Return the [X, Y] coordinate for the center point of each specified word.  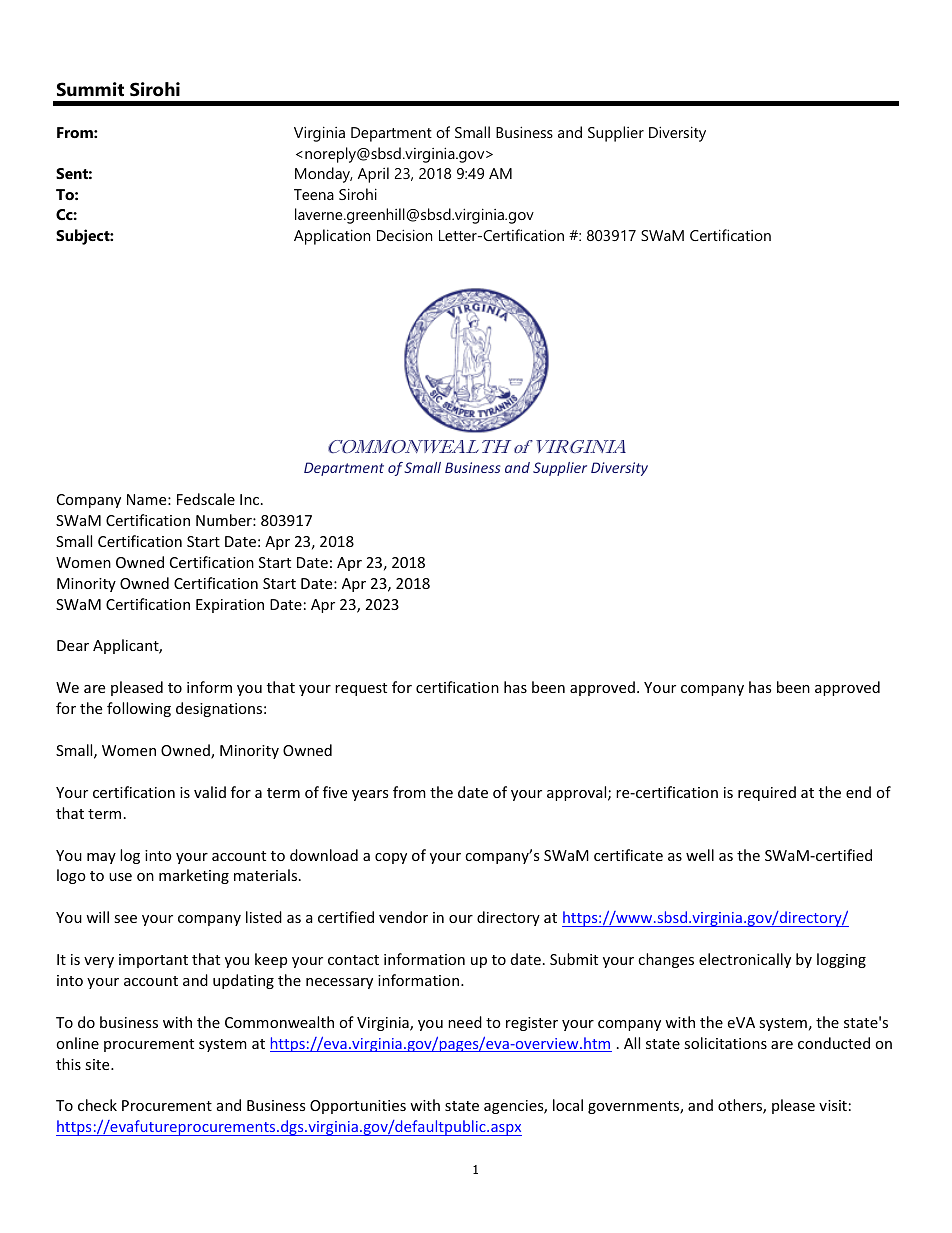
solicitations [725, 1043]
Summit [90, 89]
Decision [404, 235]
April [373, 175]
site [98, 1064]
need [465, 1022]
